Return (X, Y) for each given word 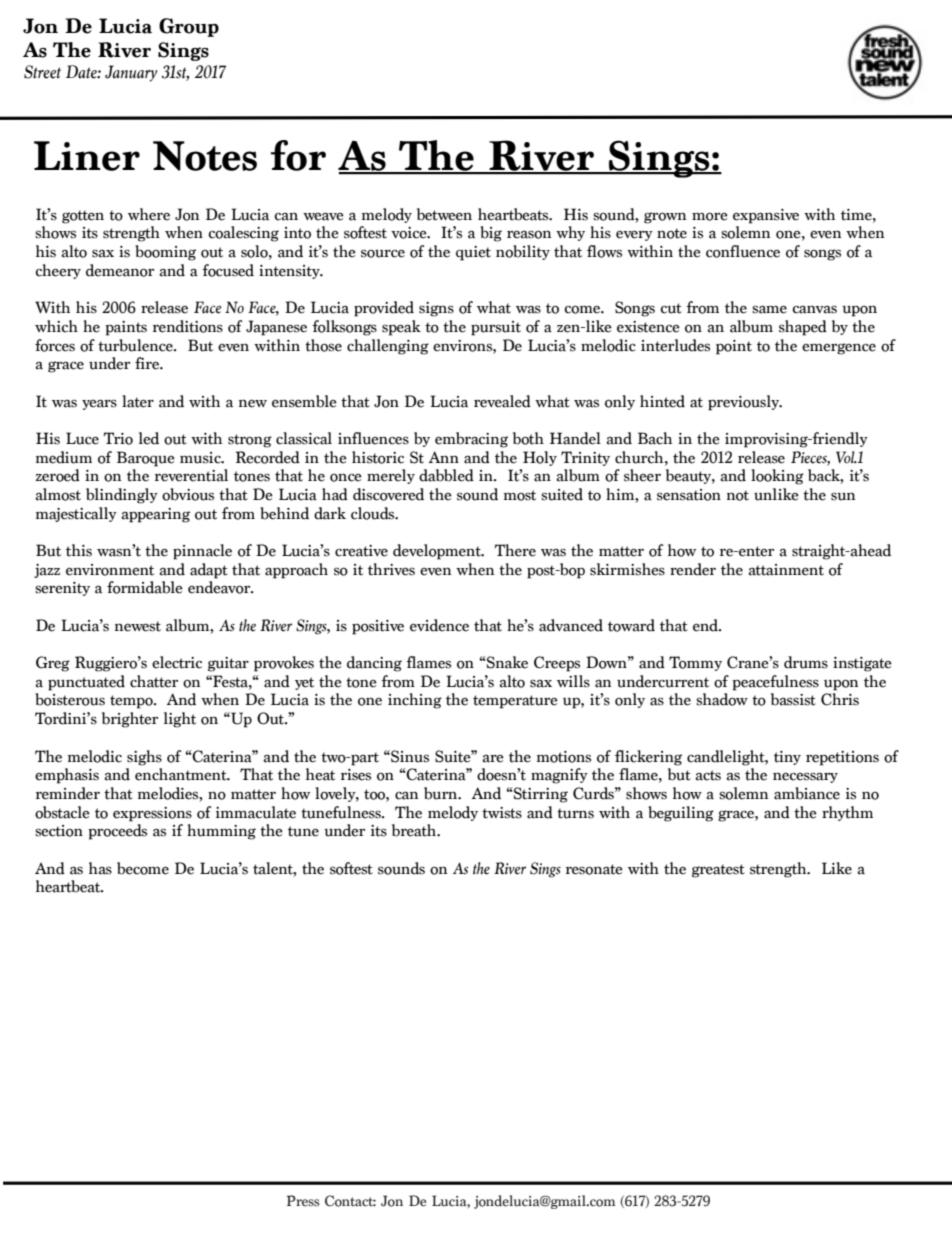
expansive (766, 216)
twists (502, 813)
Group (189, 27)
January (131, 73)
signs (436, 309)
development (438, 552)
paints (126, 328)
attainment (786, 570)
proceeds (117, 832)
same (769, 309)
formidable (145, 587)
